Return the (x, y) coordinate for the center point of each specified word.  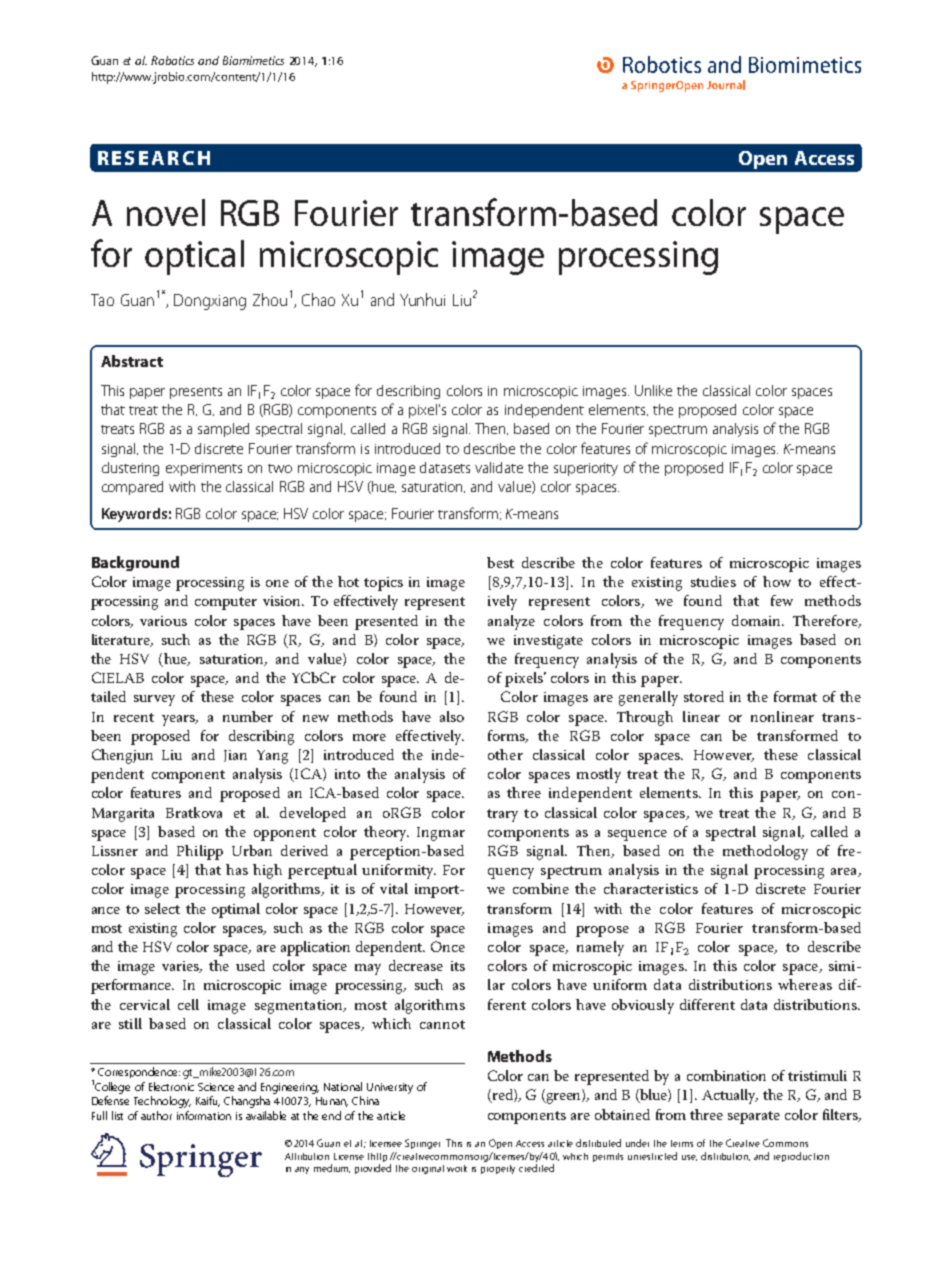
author (156, 1115)
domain (757, 620)
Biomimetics (253, 60)
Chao (318, 299)
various (163, 621)
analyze (511, 622)
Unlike (653, 390)
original (428, 1169)
